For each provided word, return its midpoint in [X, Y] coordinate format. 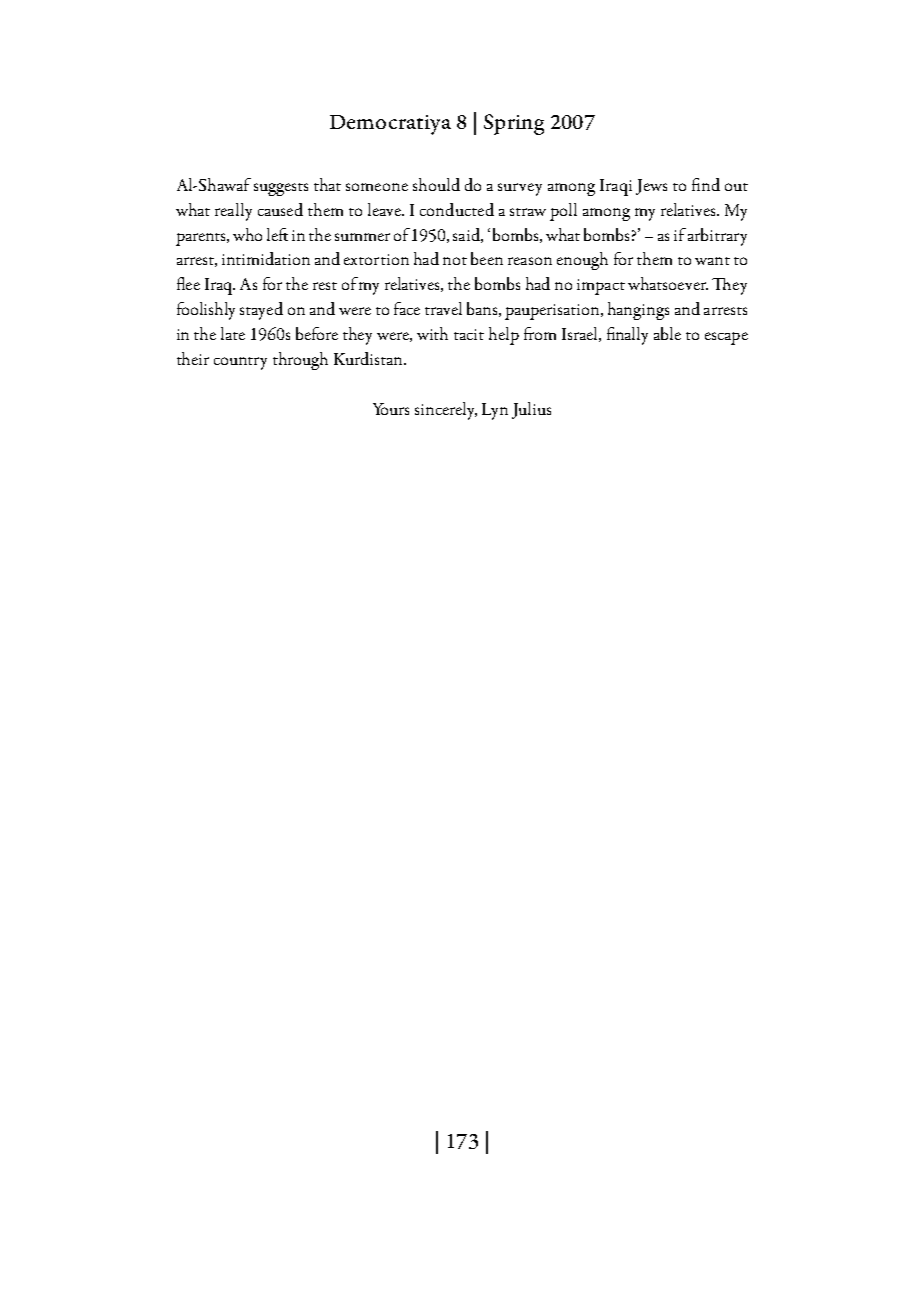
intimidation [266, 258]
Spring [514, 124]
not [455, 261]
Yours [391, 409]
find [706, 184]
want [712, 261]
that [327, 184]
